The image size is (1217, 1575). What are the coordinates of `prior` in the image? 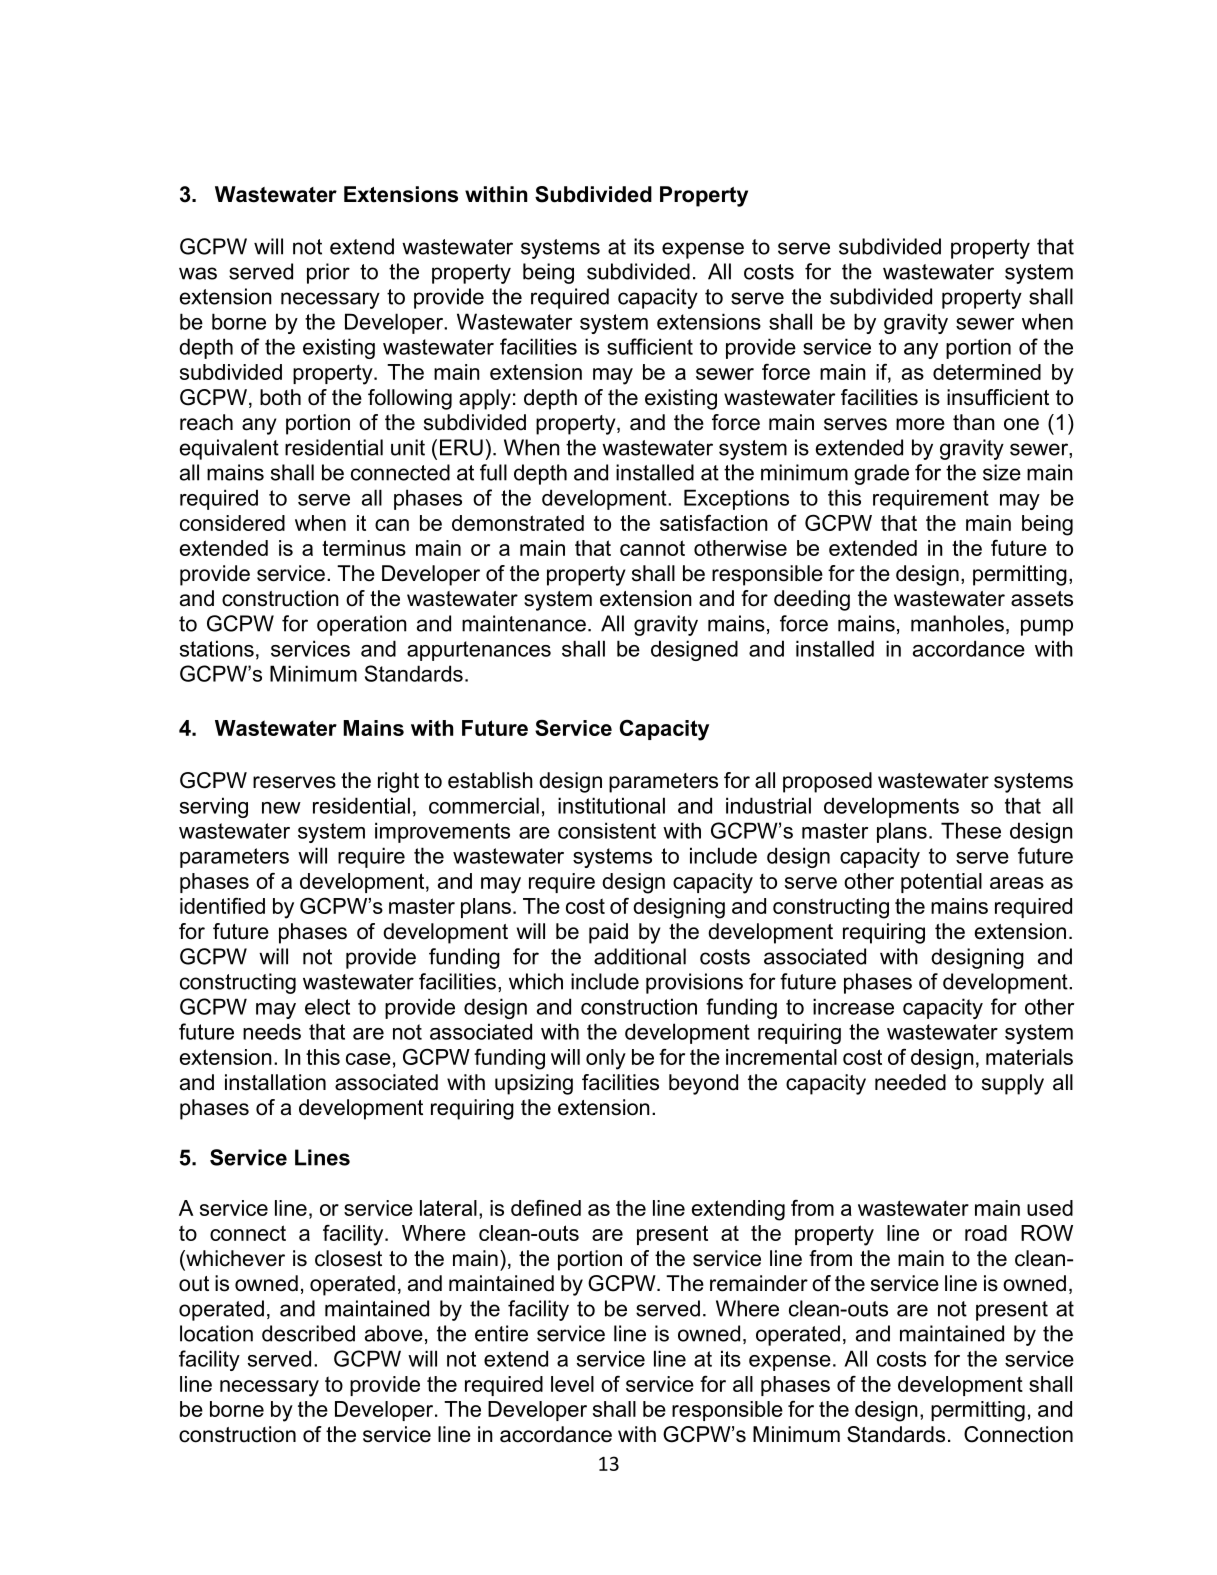 It's located at (328, 273).
